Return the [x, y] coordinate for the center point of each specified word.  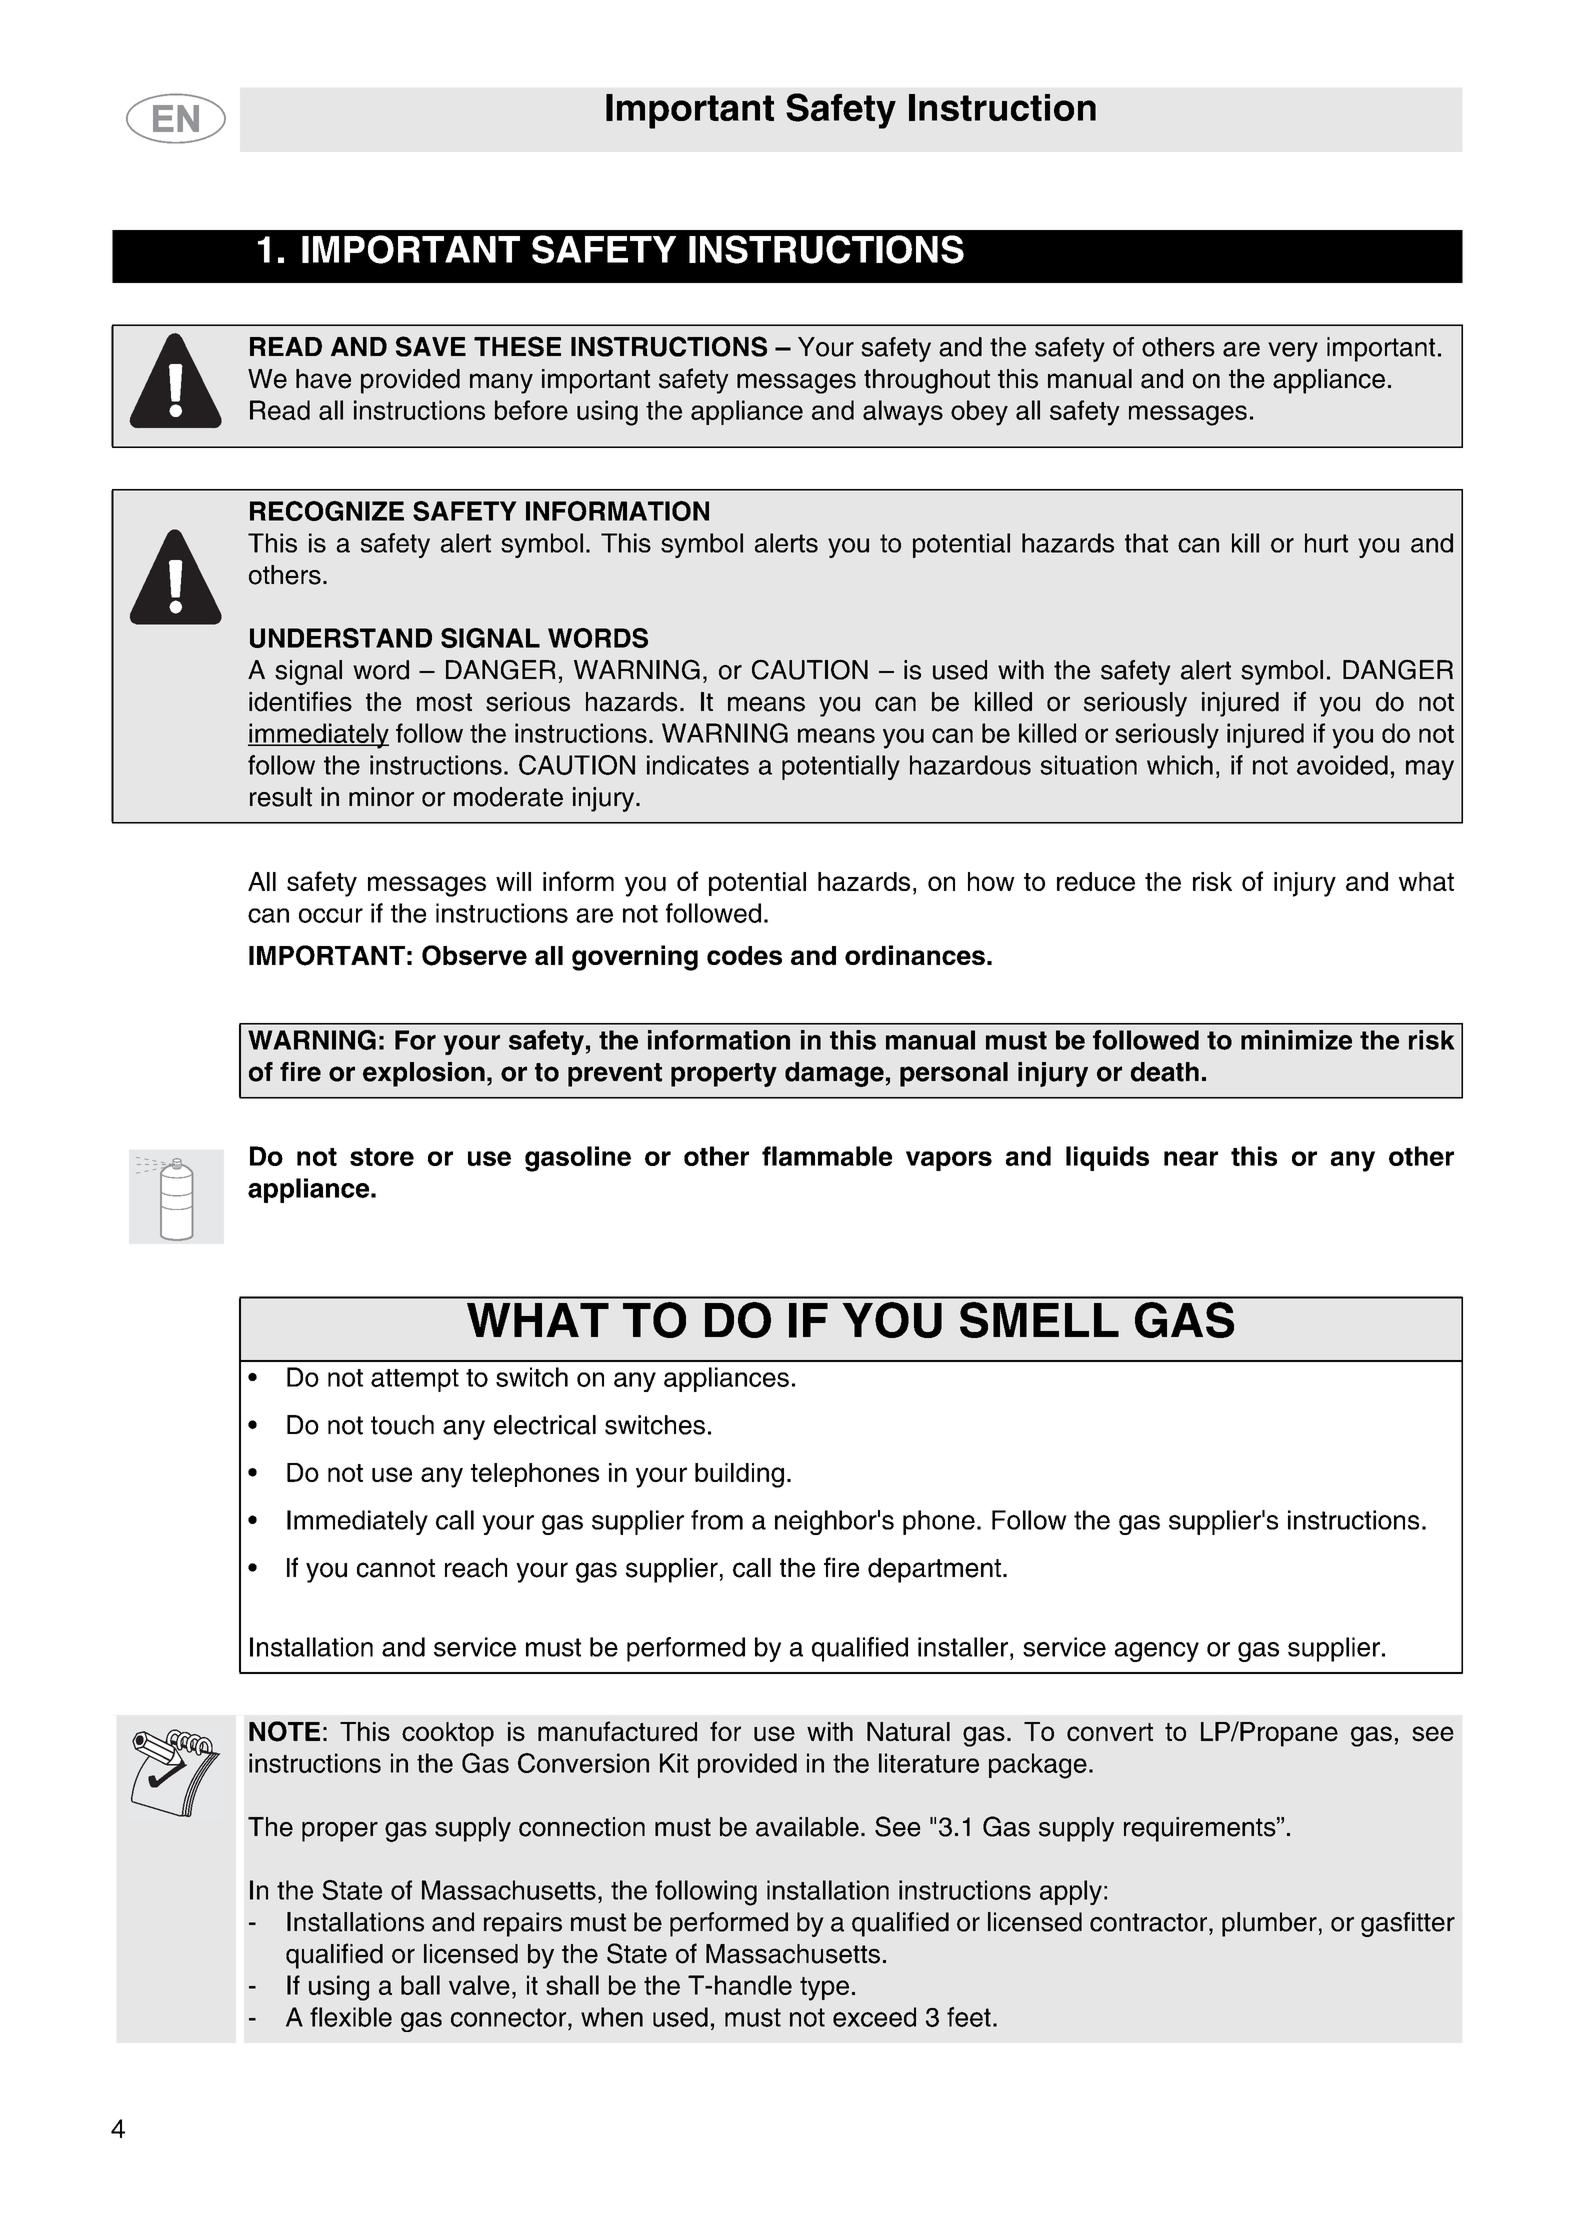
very [1293, 352]
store [382, 1157]
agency [1157, 1652]
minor [381, 797]
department [934, 1570]
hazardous [970, 765]
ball [420, 1985]
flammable [827, 1156]
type [824, 1989]
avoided [1342, 765]
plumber [1269, 1924]
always [903, 413]
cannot [396, 1568]
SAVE [431, 346]
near [1191, 1158]
